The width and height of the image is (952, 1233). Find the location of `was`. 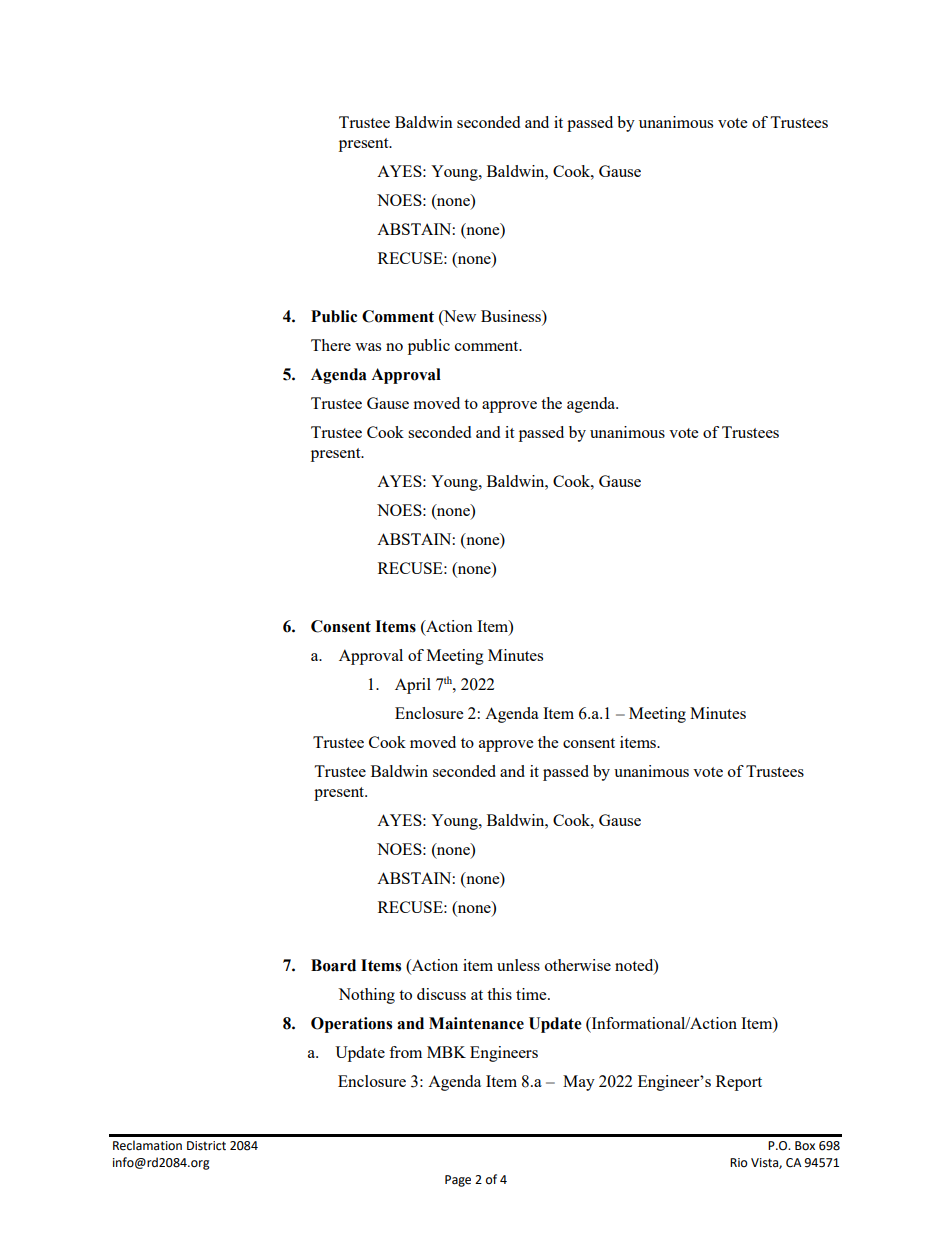

was is located at coordinates (368, 347).
